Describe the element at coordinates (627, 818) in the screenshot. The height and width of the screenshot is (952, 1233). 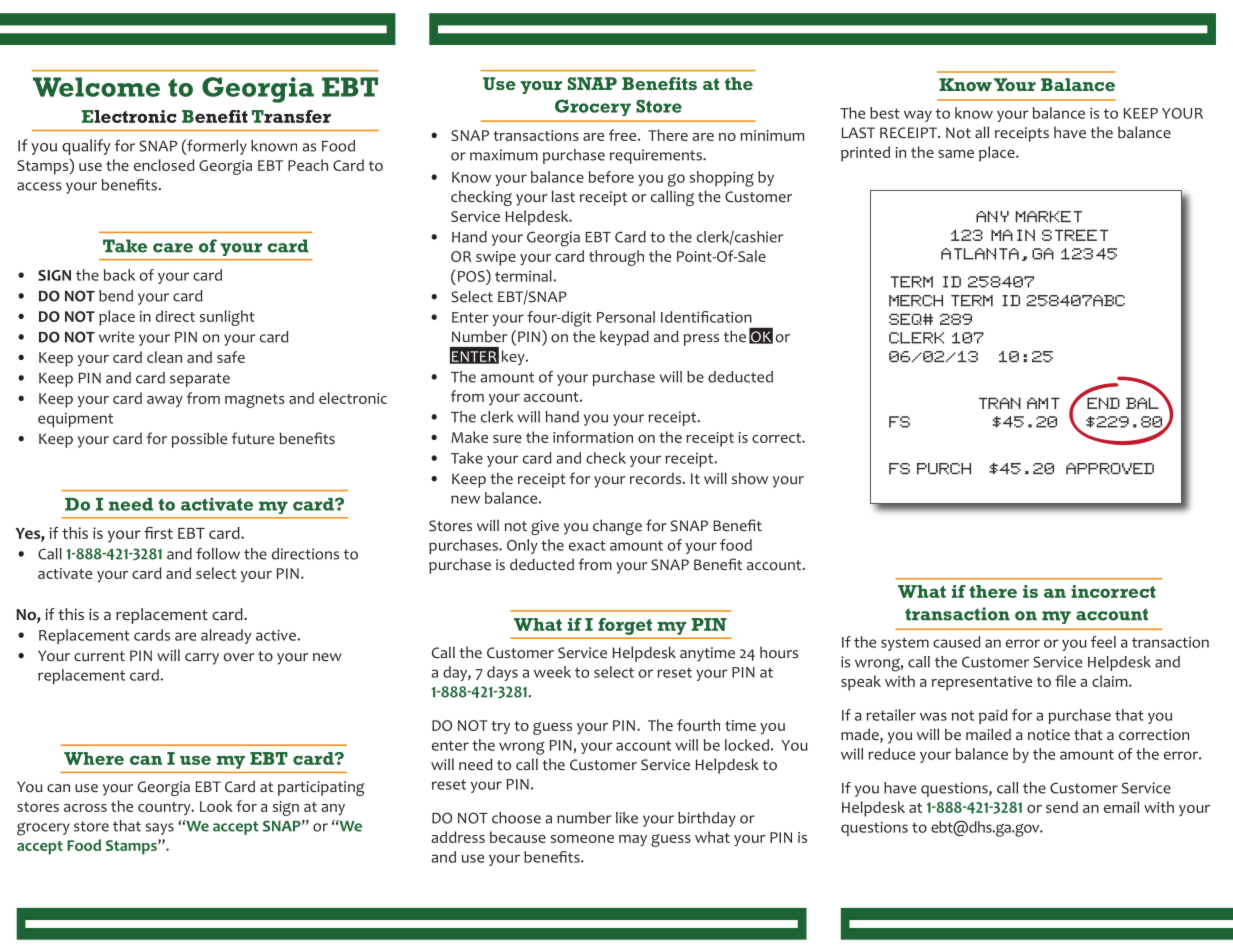
I see `like` at that location.
